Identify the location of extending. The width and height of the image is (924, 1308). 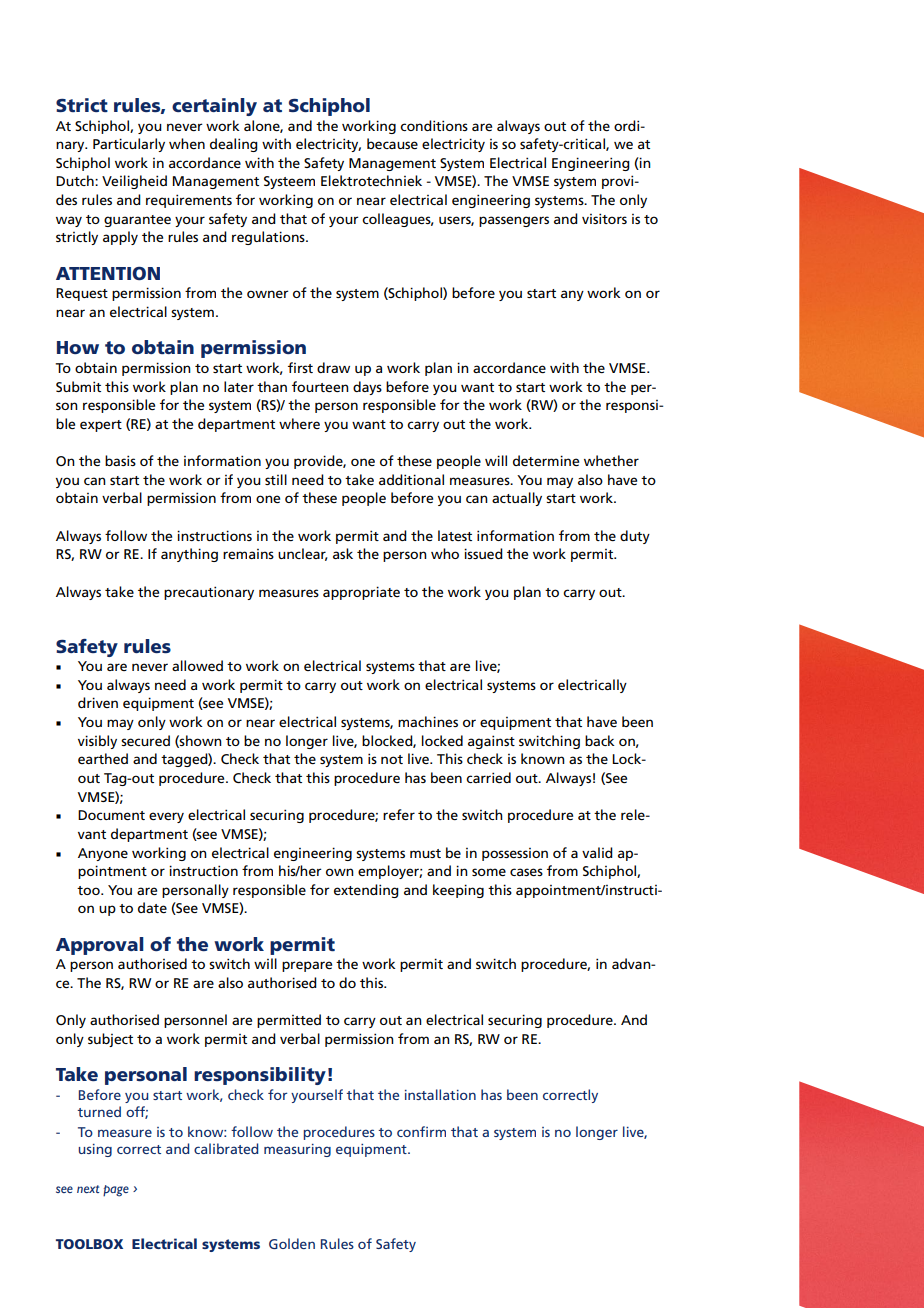
(366, 891).
